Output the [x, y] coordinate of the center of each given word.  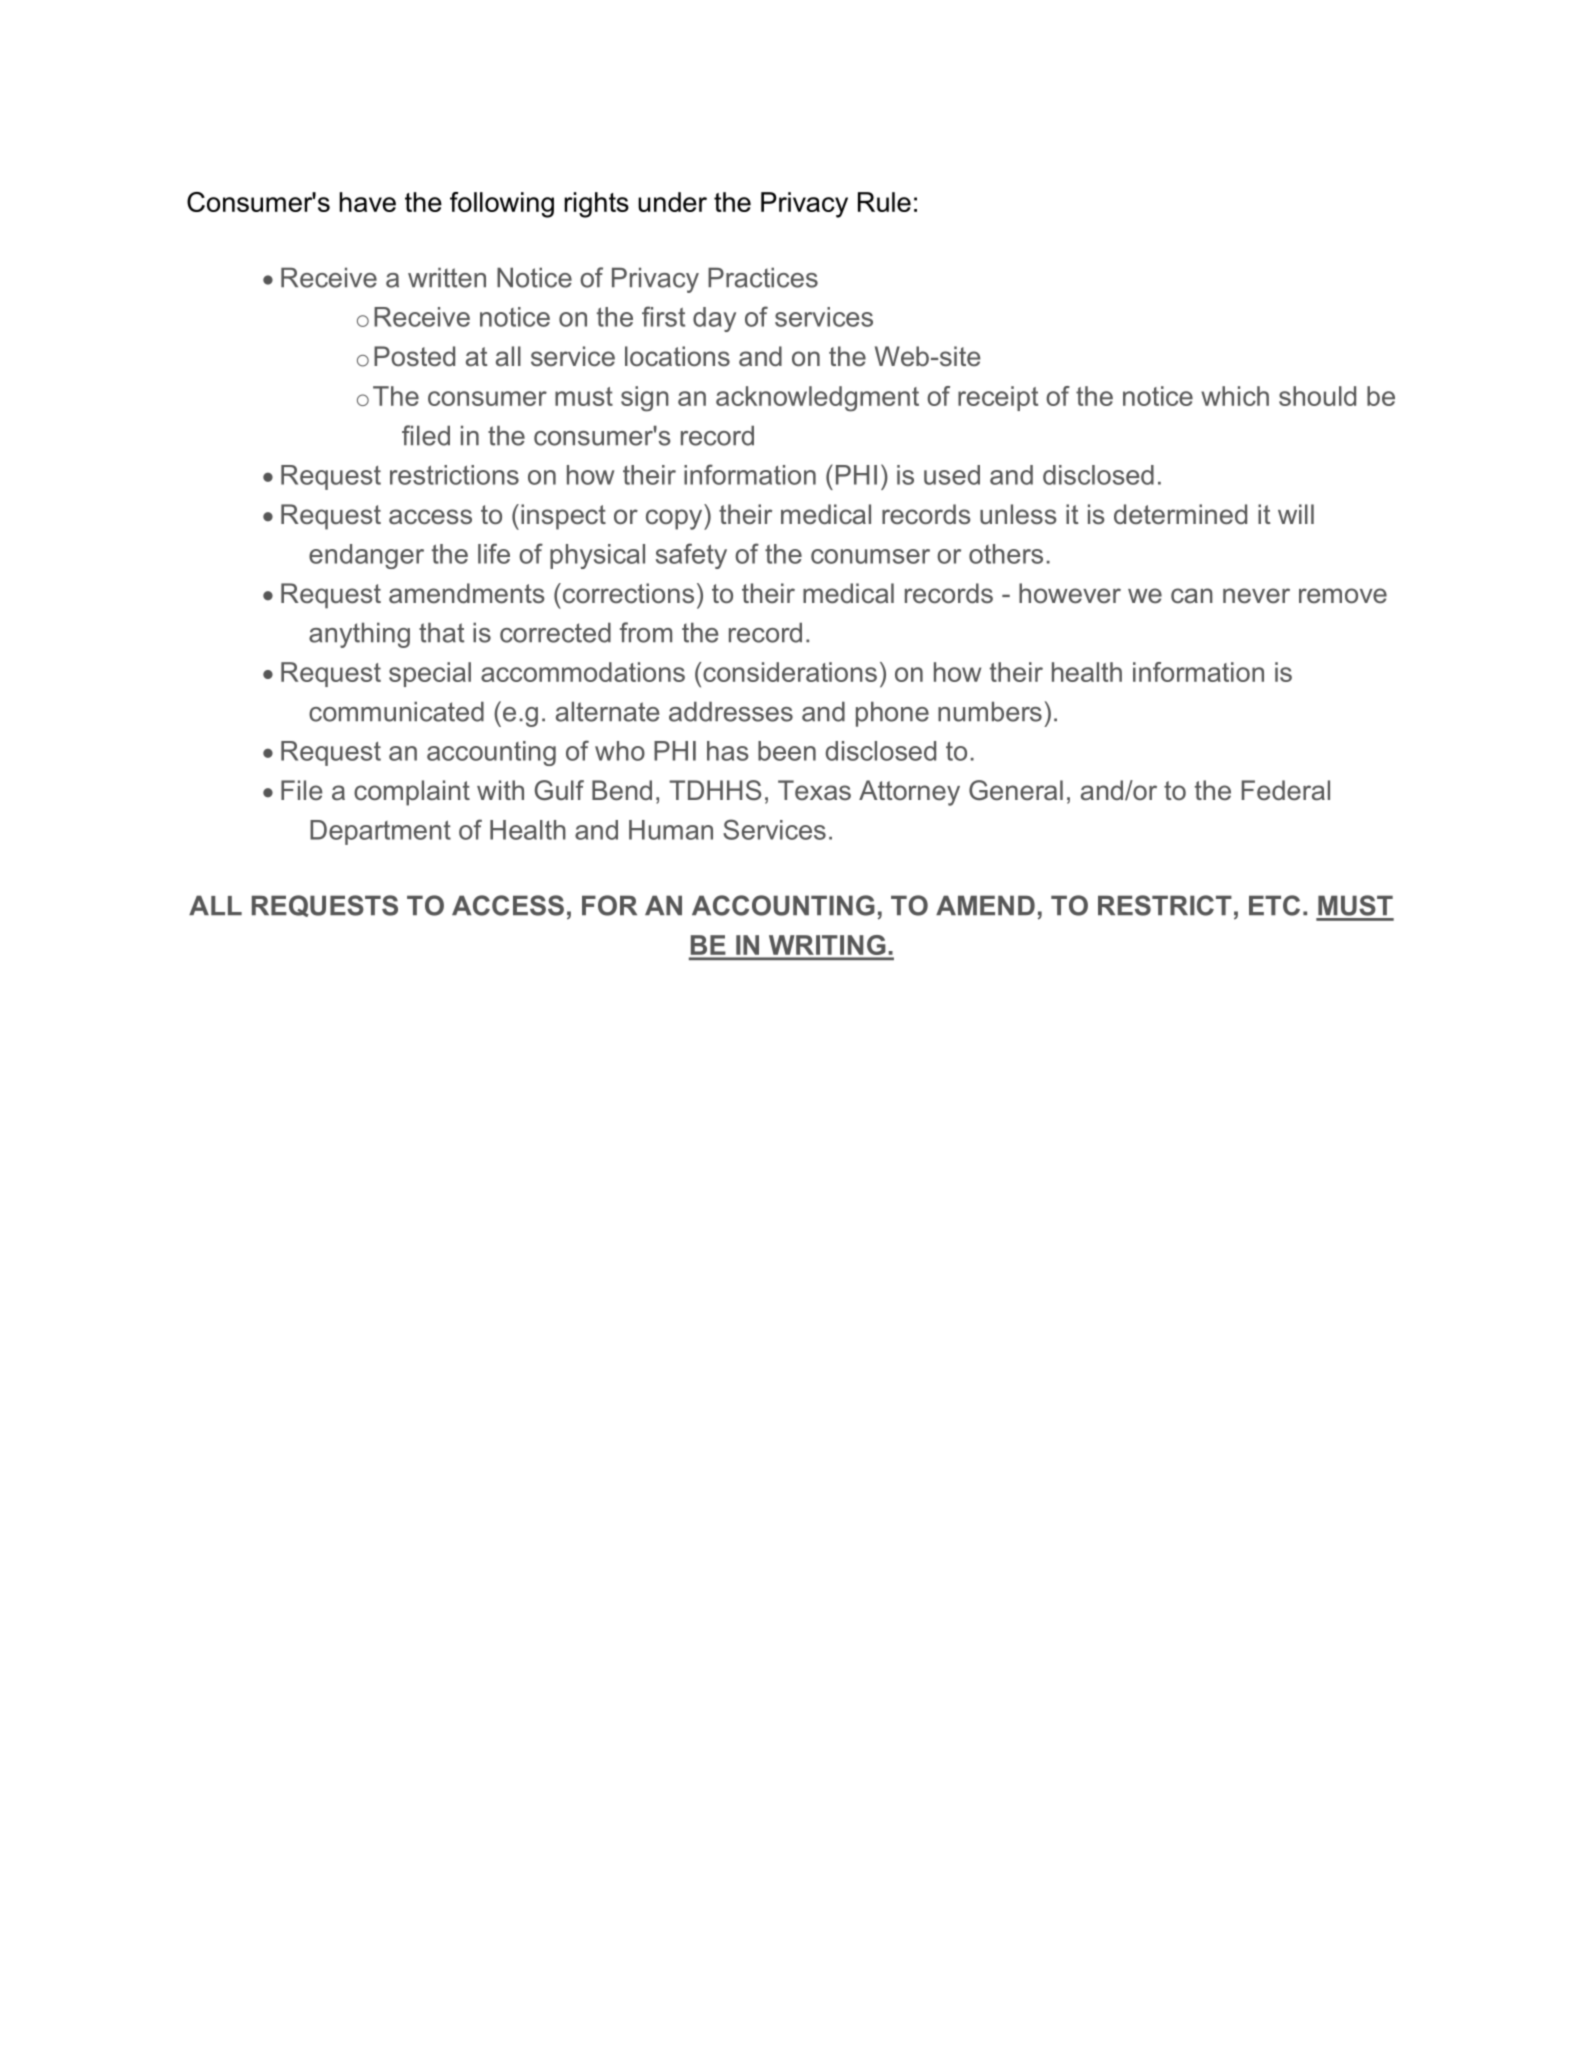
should [1317, 396]
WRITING [827, 945]
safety [691, 556]
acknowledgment [817, 399]
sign [645, 399]
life [494, 553]
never [1256, 596]
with [500, 790]
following [502, 205]
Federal [1286, 790]
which [1235, 396]
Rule [884, 202]
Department [380, 832]
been [787, 751]
